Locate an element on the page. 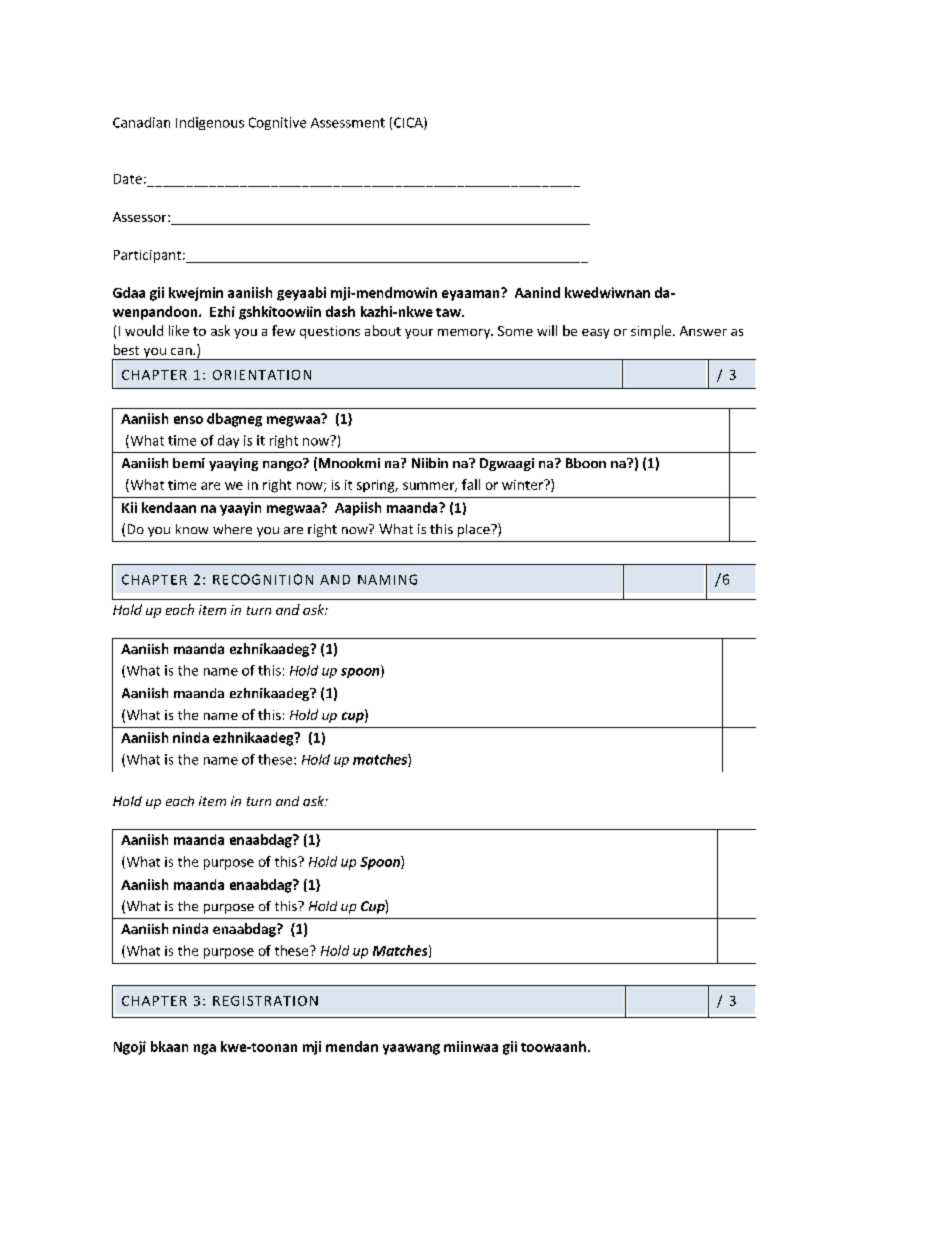 The height and width of the page is (1233, 952). RECOGNITION is located at coordinates (263, 579).
